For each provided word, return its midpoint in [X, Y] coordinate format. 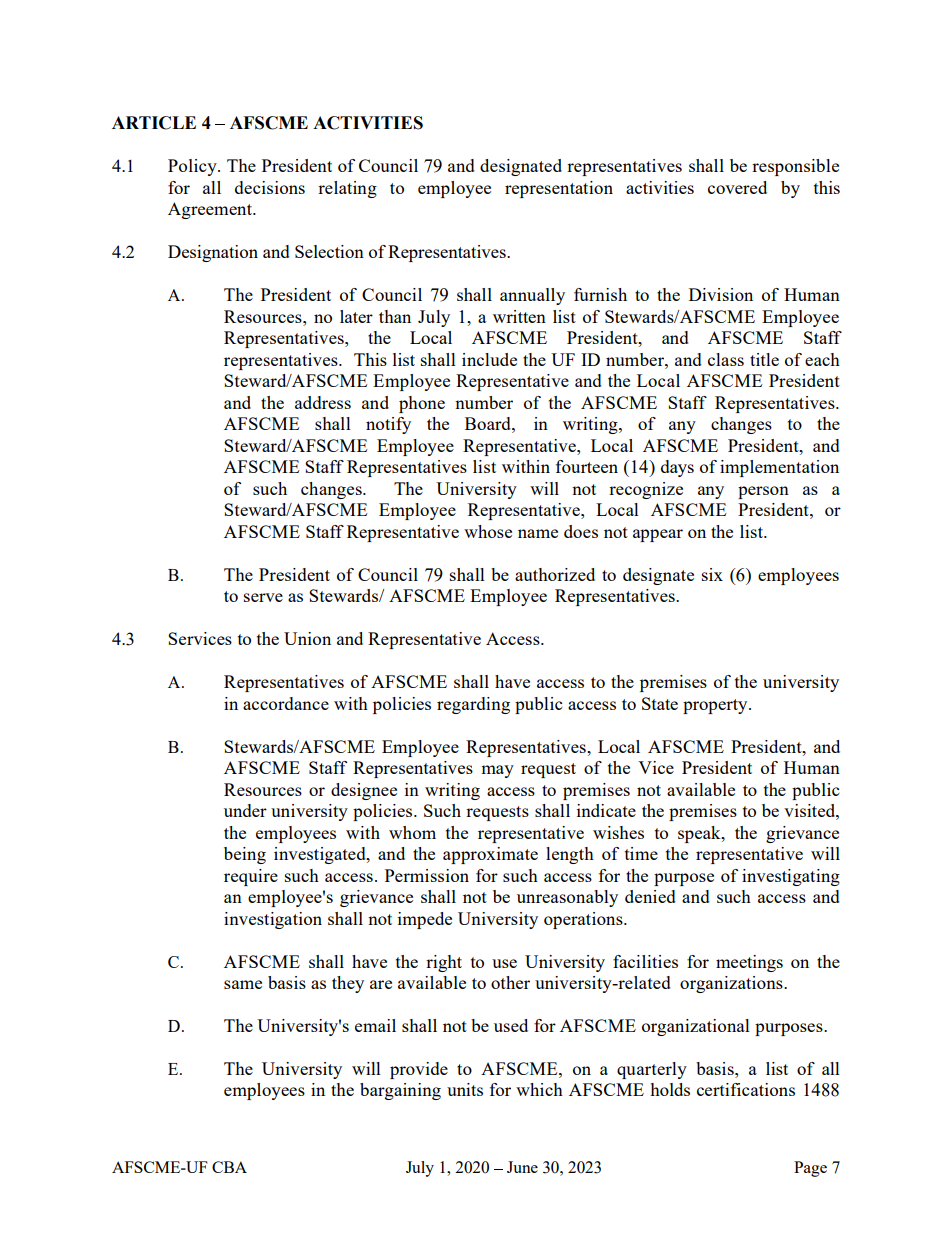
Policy [193, 167]
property [716, 706]
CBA [229, 1167]
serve [263, 597]
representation [559, 189]
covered [737, 187]
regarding [473, 705]
